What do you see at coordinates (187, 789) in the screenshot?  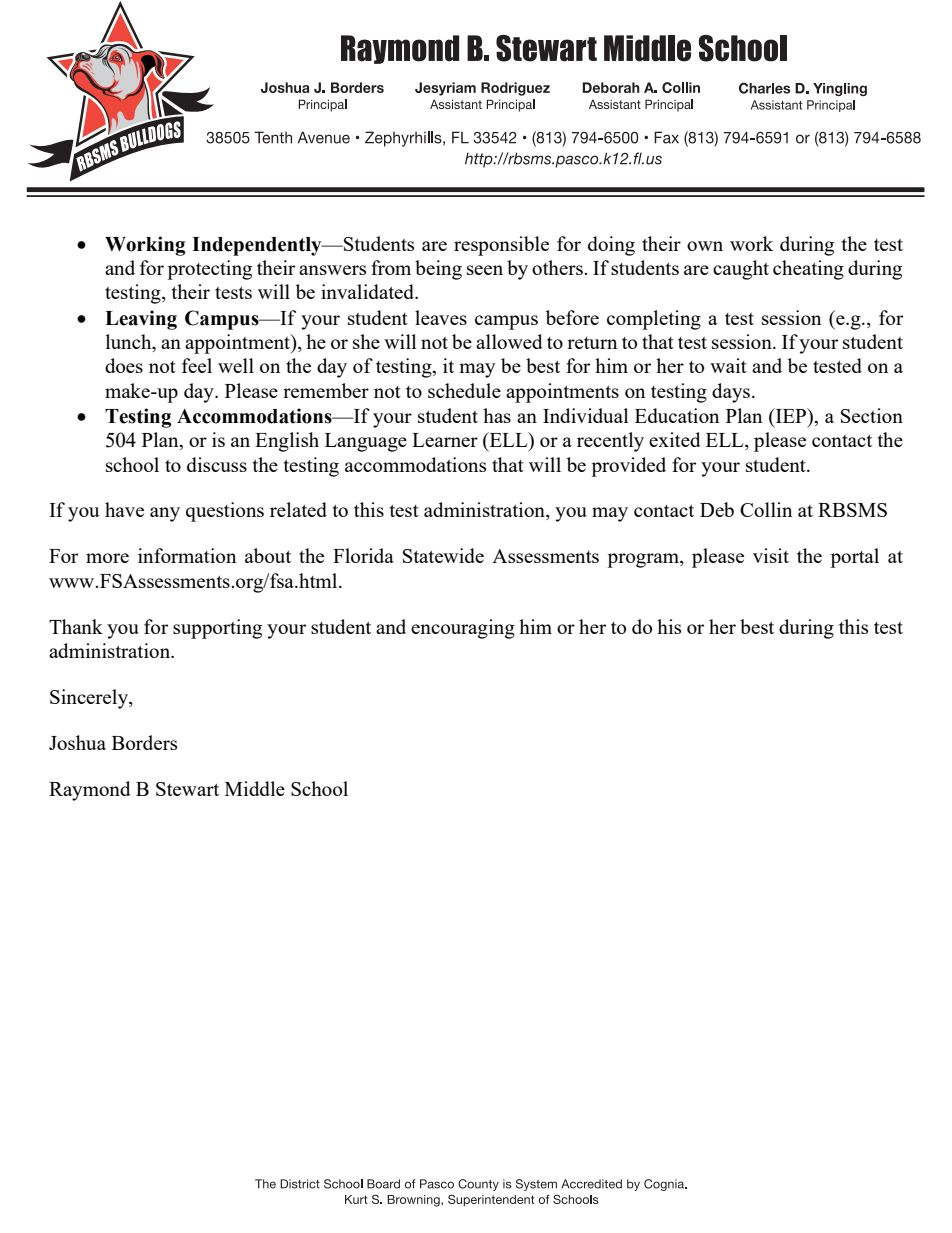 I see `Stewart` at bounding box center [187, 789].
